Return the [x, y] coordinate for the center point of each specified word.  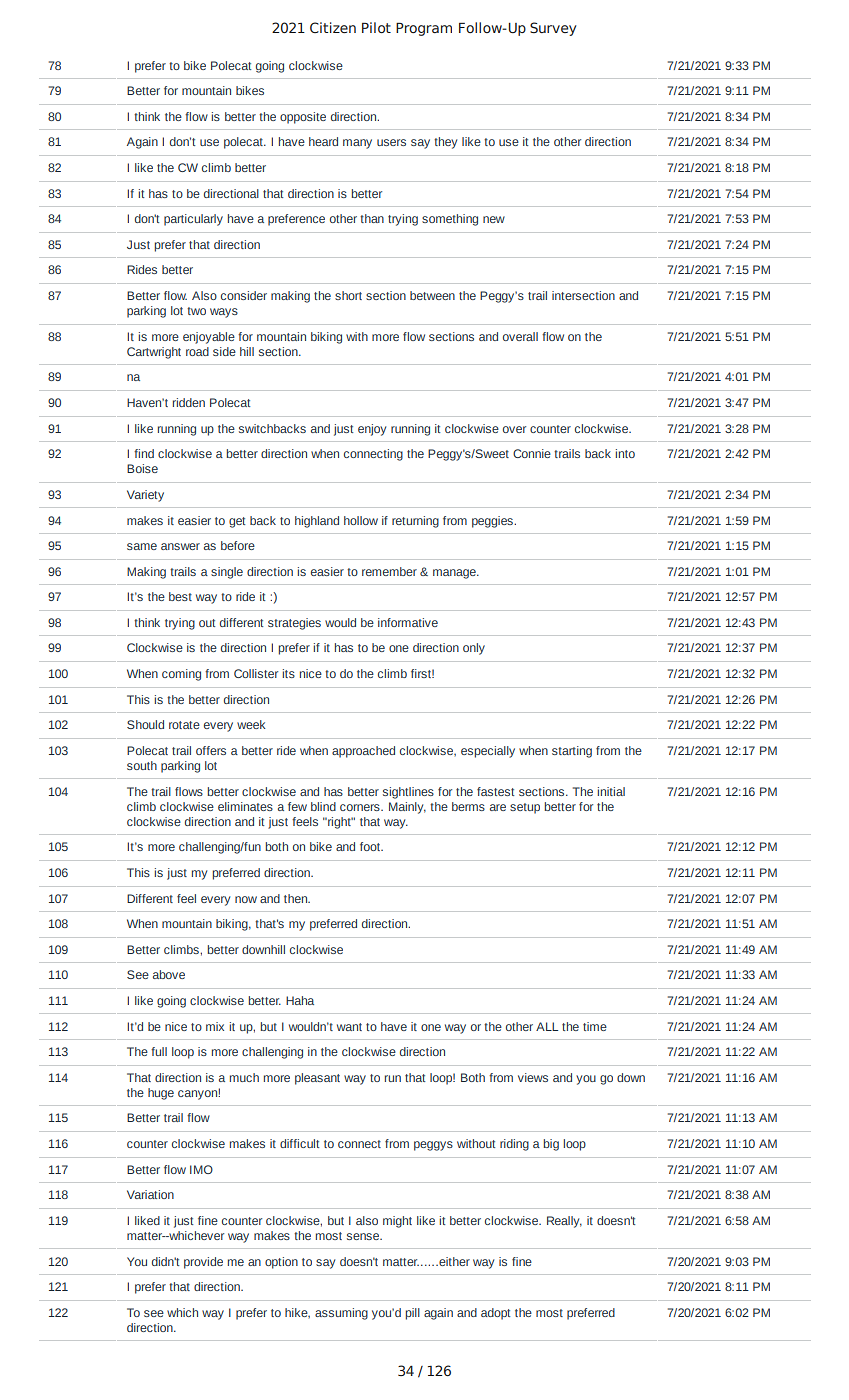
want [349, 1027]
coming [181, 675]
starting [572, 752]
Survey [553, 29]
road [197, 351]
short [348, 295]
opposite [303, 118]
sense [364, 1236]
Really [564, 1222]
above [169, 974]
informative [408, 622]
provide [203, 1263]
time [595, 1026]
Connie [532, 453]
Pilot [376, 27]
